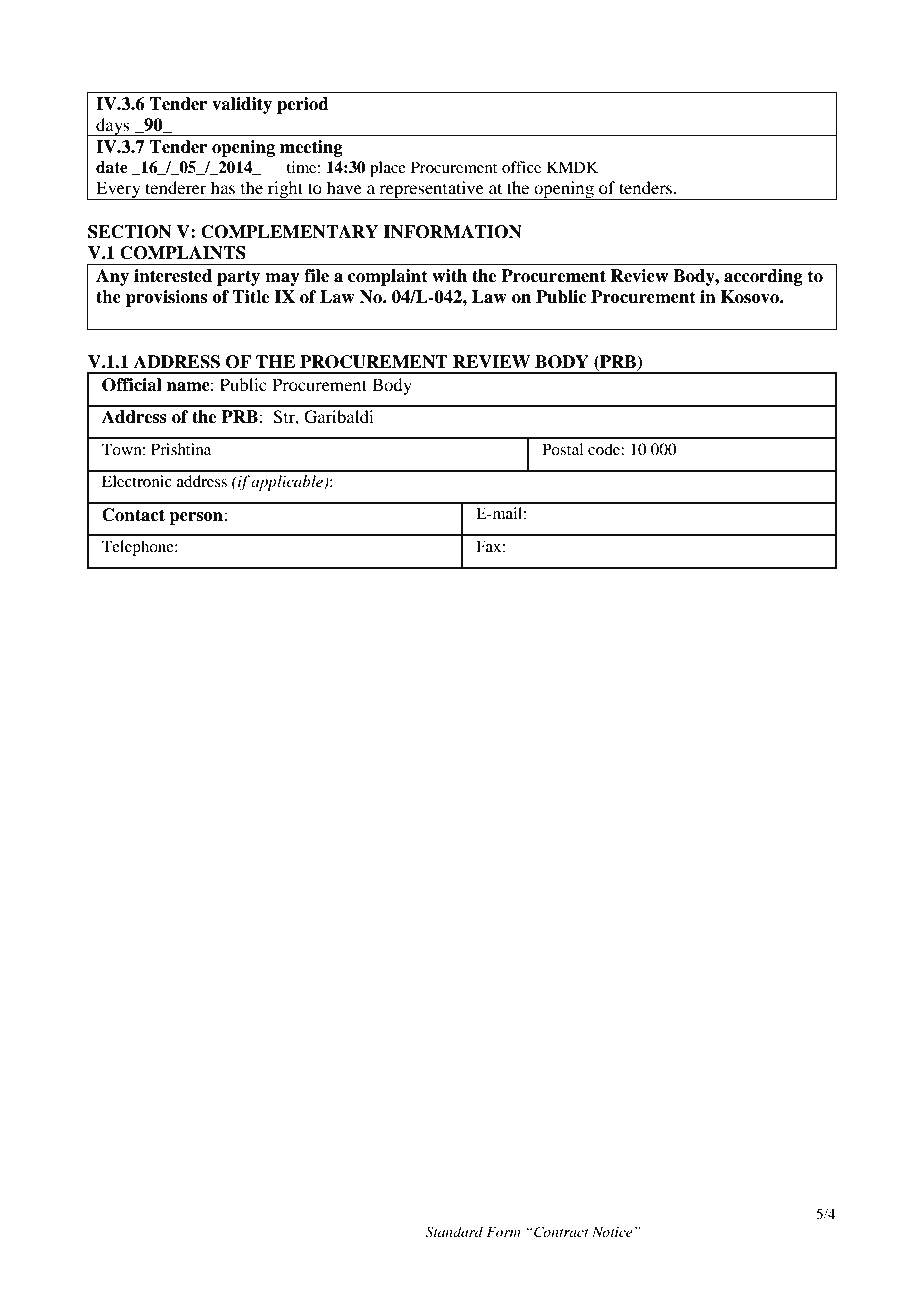  Describe the element at coordinates (137, 481) in the image. I see `Electronic` at that location.
